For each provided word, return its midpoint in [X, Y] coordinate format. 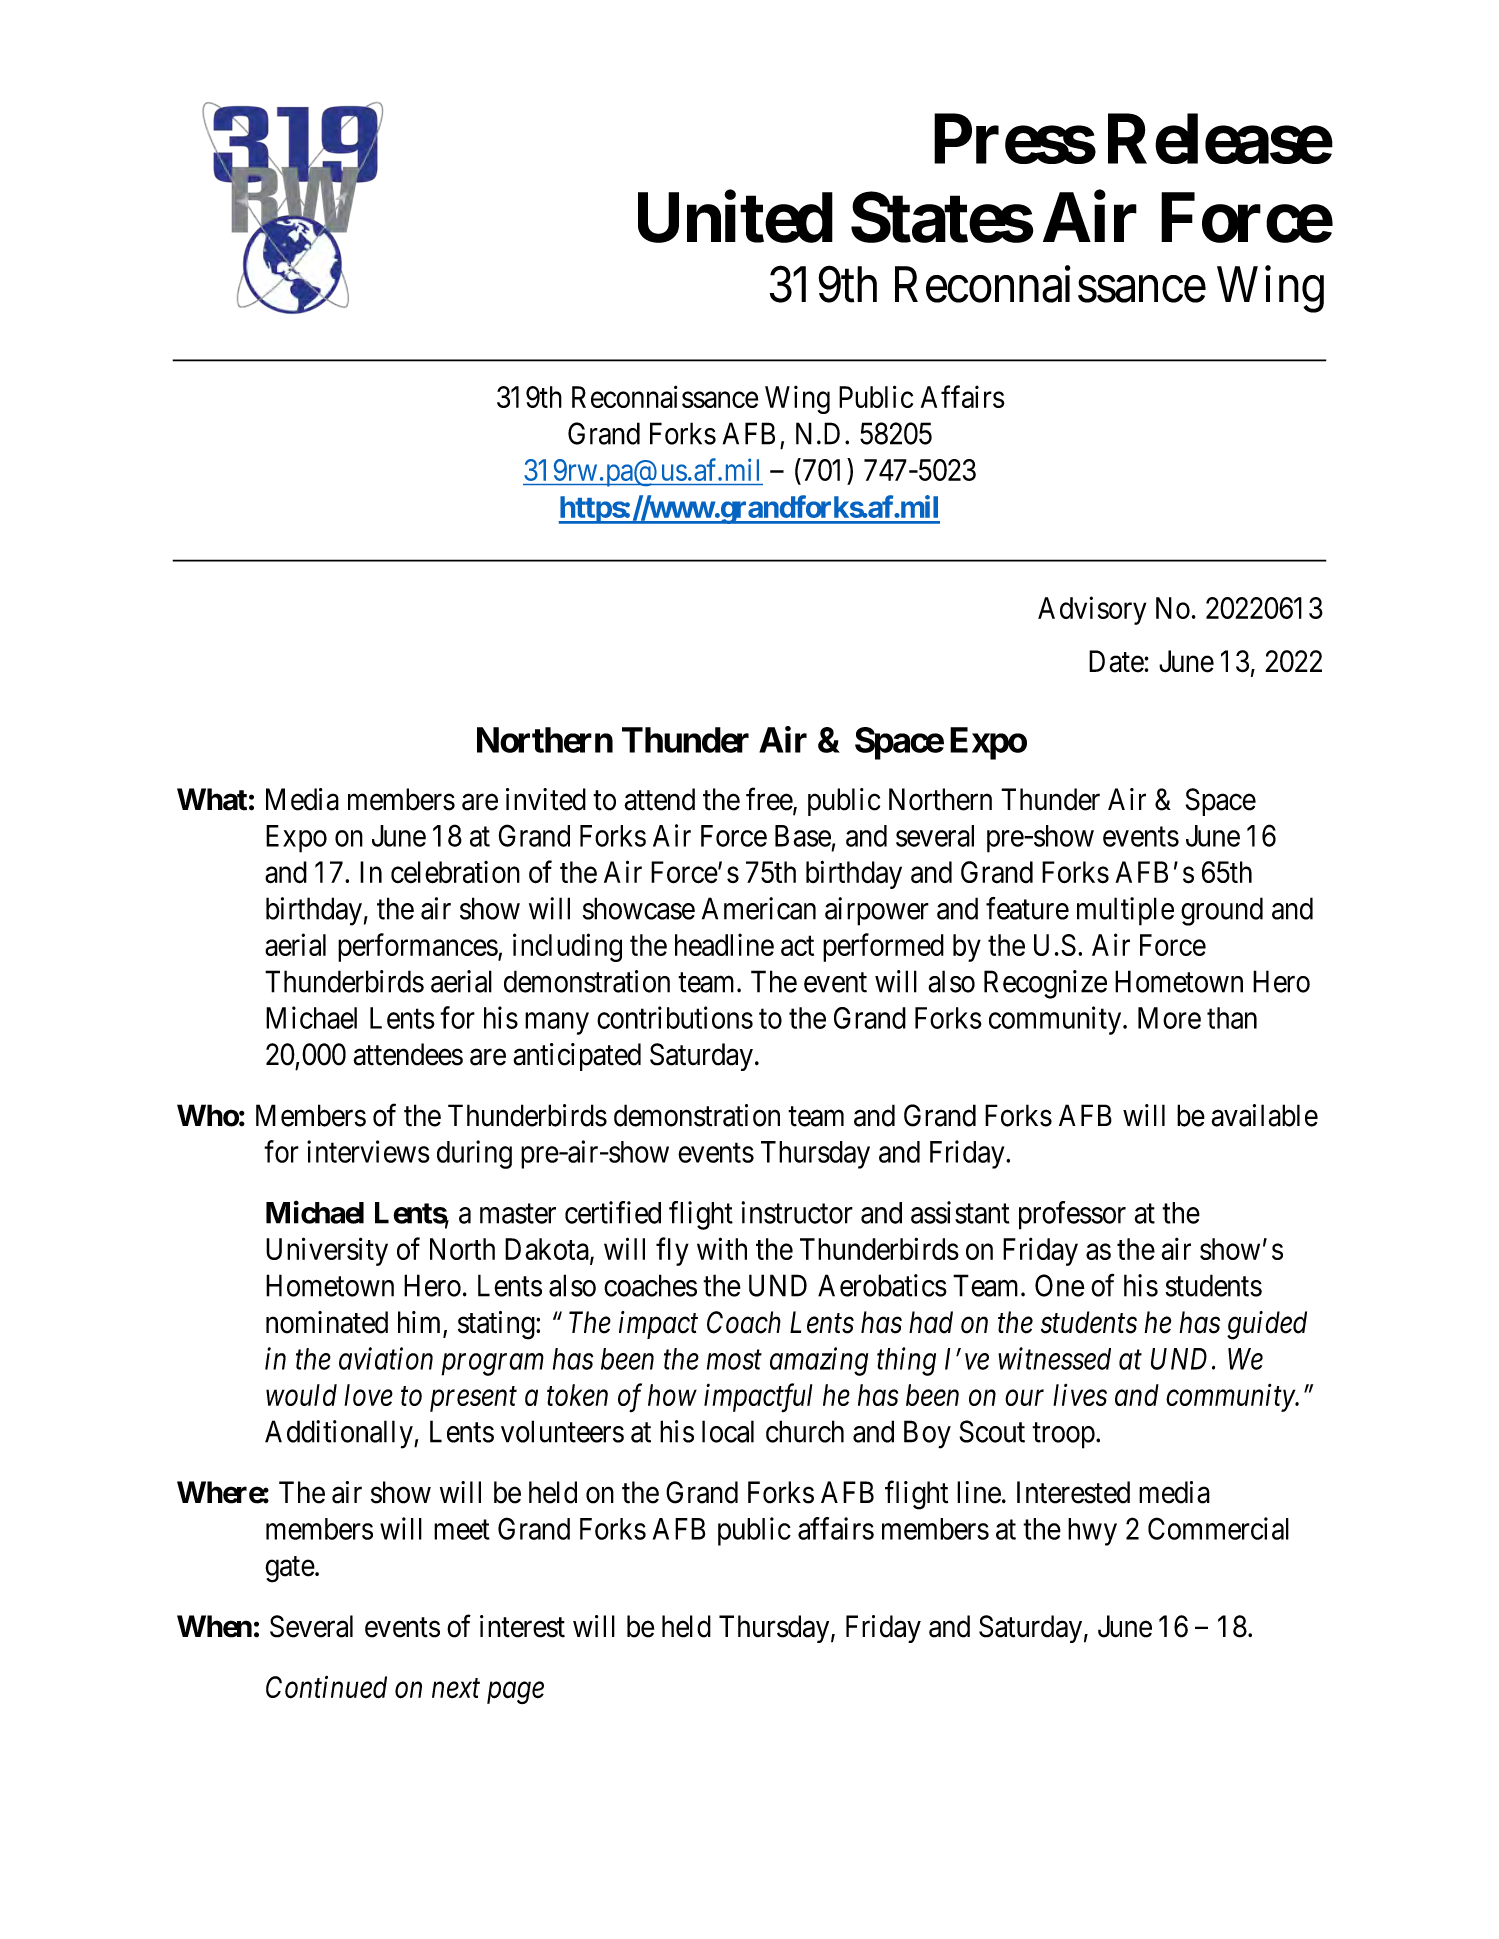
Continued [326, 1687]
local [728, 1431]
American [759, 908]
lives [1080, 1395]
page [515, 1693]
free [770, 800]
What [212, 799]
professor [1072, 1215]
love [368, 1395]
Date [1117, 661]
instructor [797, 1212]
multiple [1125, 911]
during [474, 1154]
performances [418, 947]
